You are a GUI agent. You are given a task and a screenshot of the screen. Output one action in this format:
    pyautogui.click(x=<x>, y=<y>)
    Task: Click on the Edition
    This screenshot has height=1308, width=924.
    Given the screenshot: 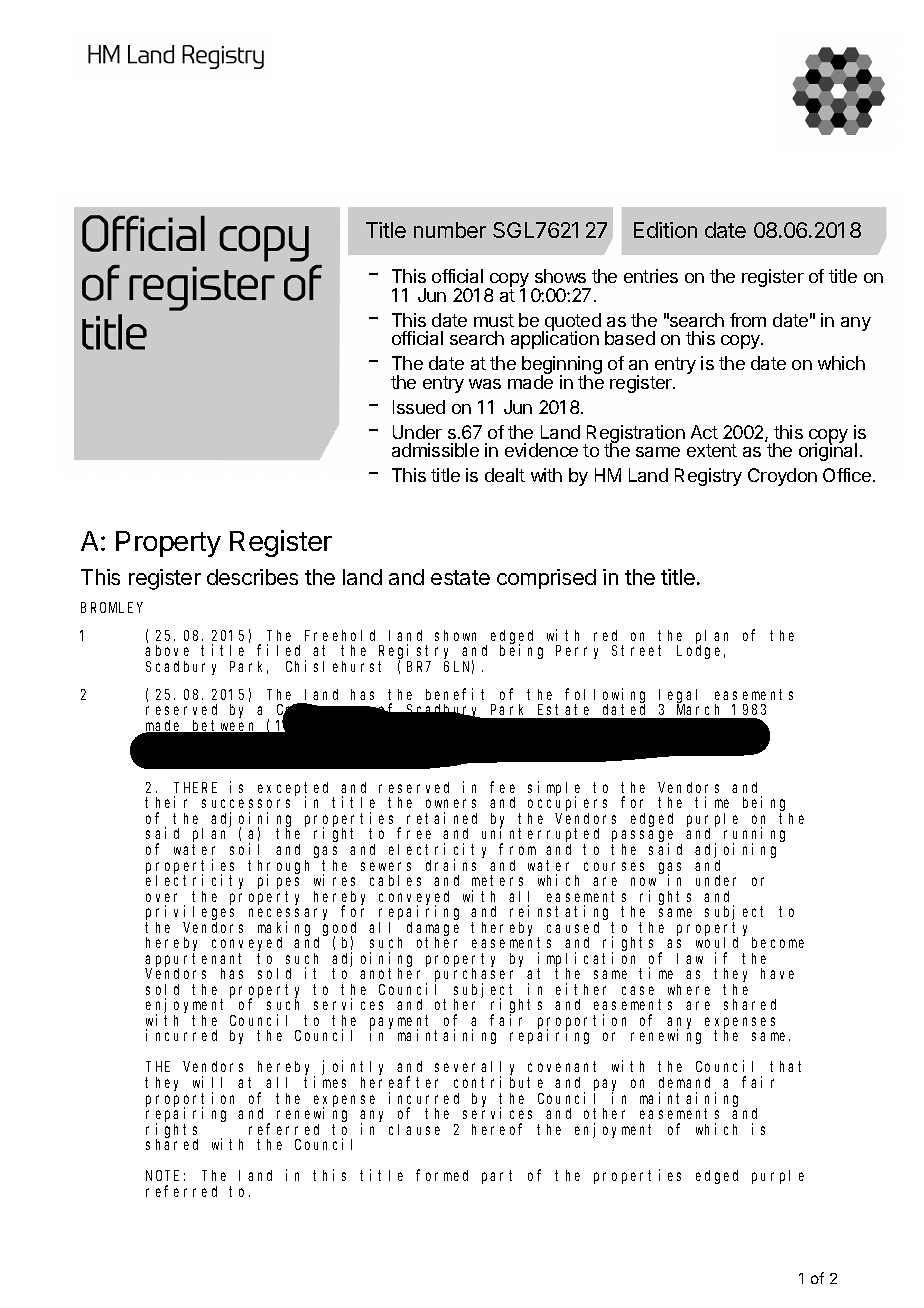 What is the action you would take?
    pyautogui.click(x=665, y=230)
